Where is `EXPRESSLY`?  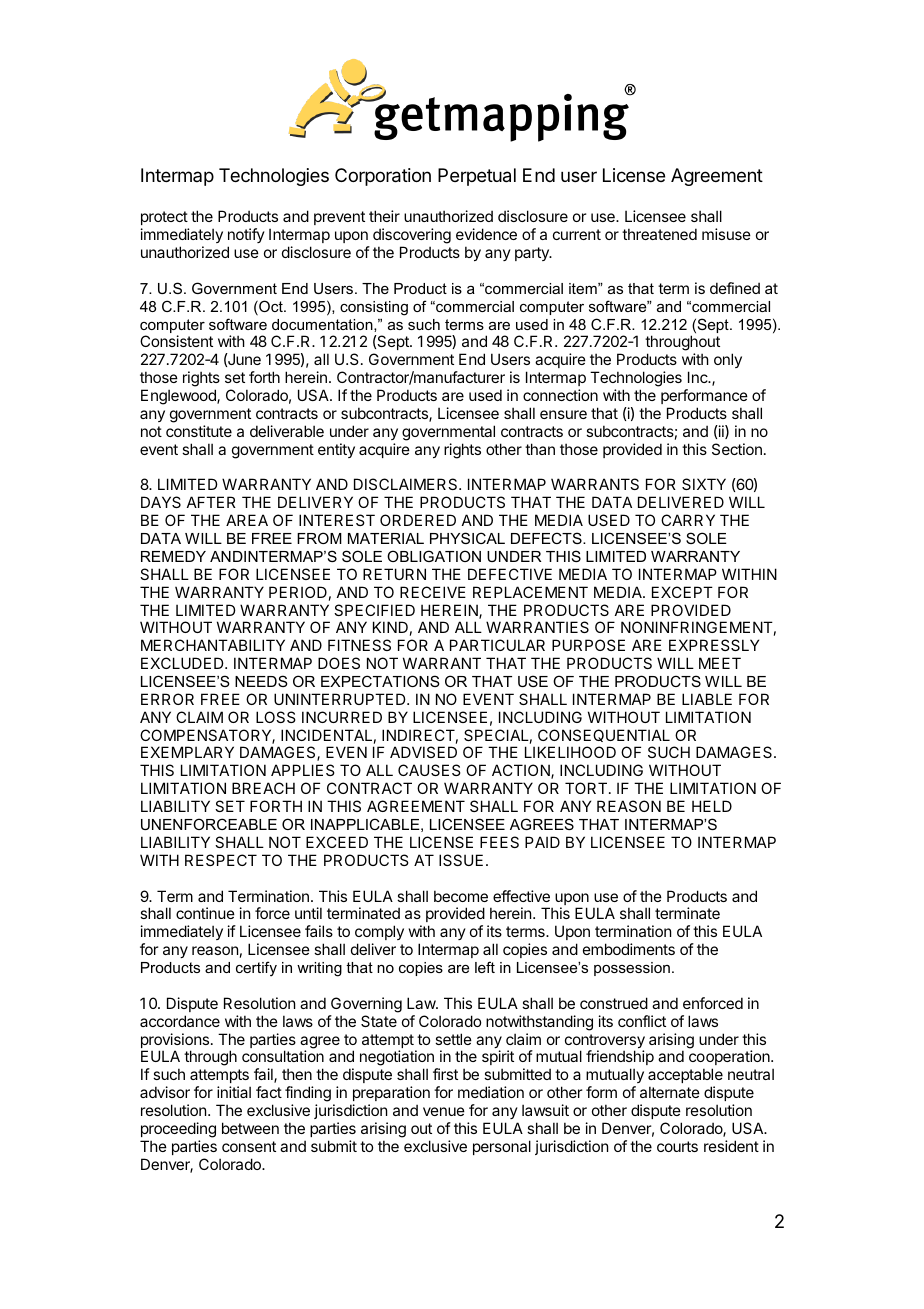 EXPRESSLY is located at coordinates (714, 645).
